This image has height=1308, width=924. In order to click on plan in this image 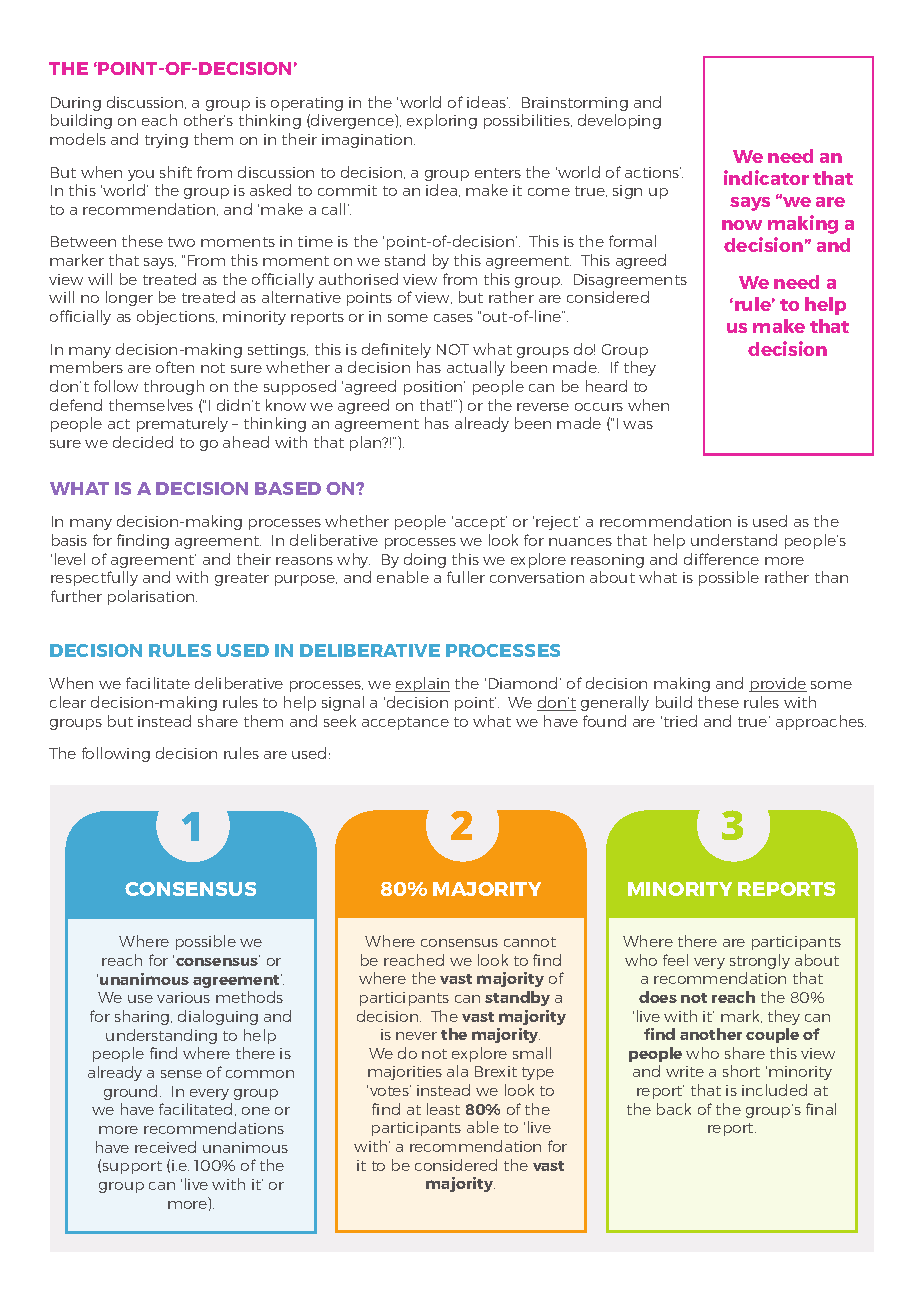, I will do `click(367, 443)`.
